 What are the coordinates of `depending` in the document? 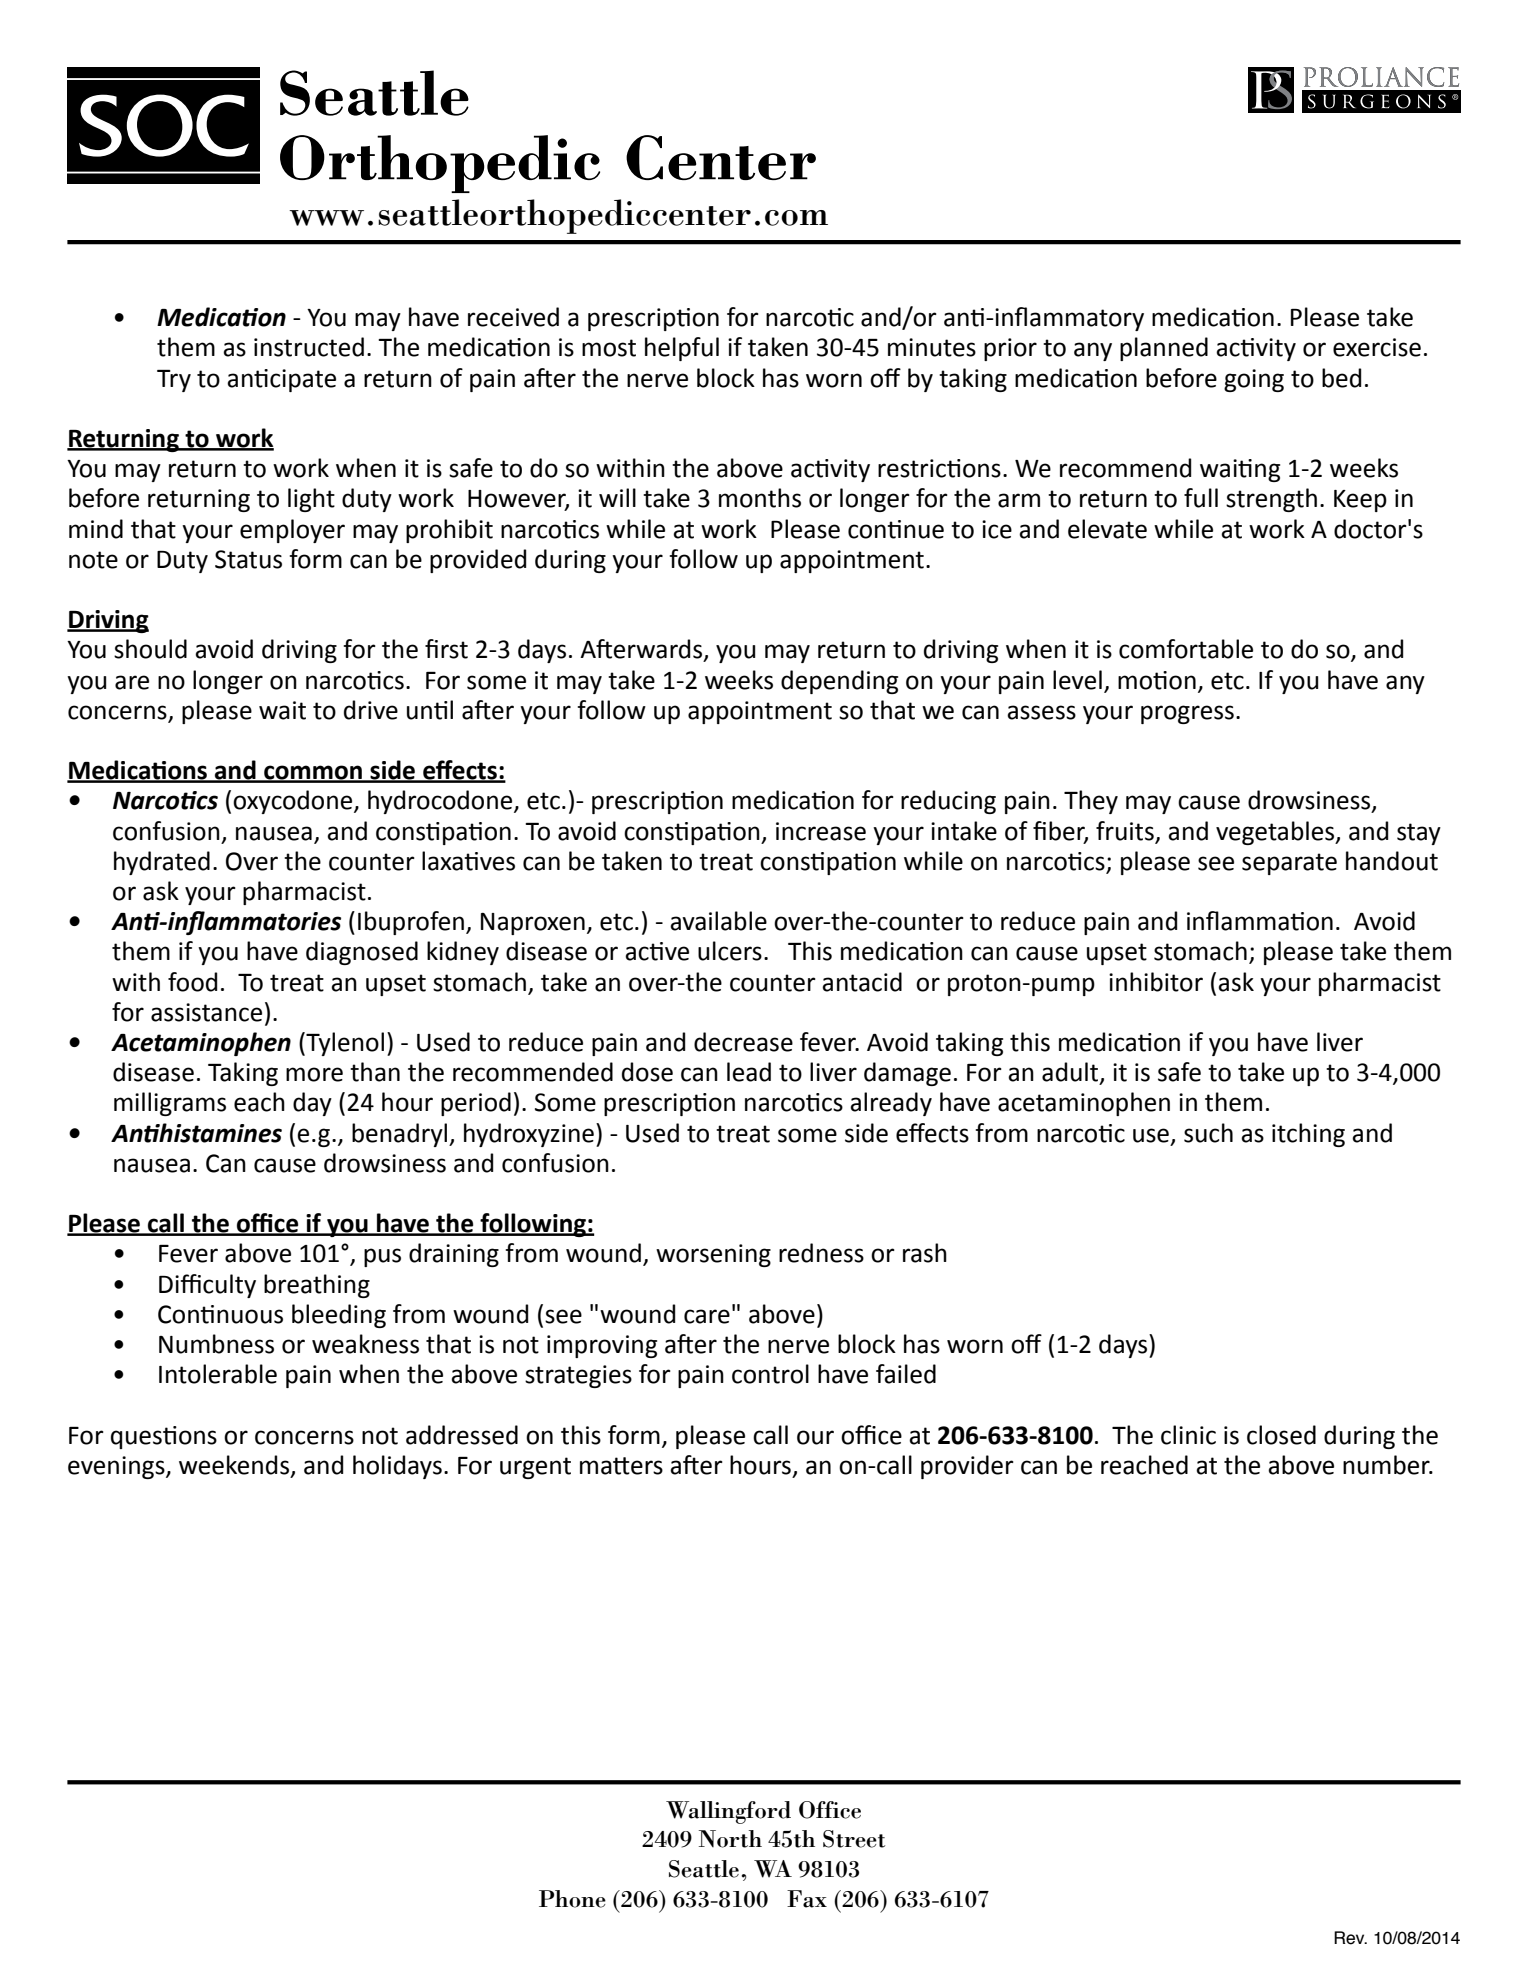 It's located at (839, 682).
